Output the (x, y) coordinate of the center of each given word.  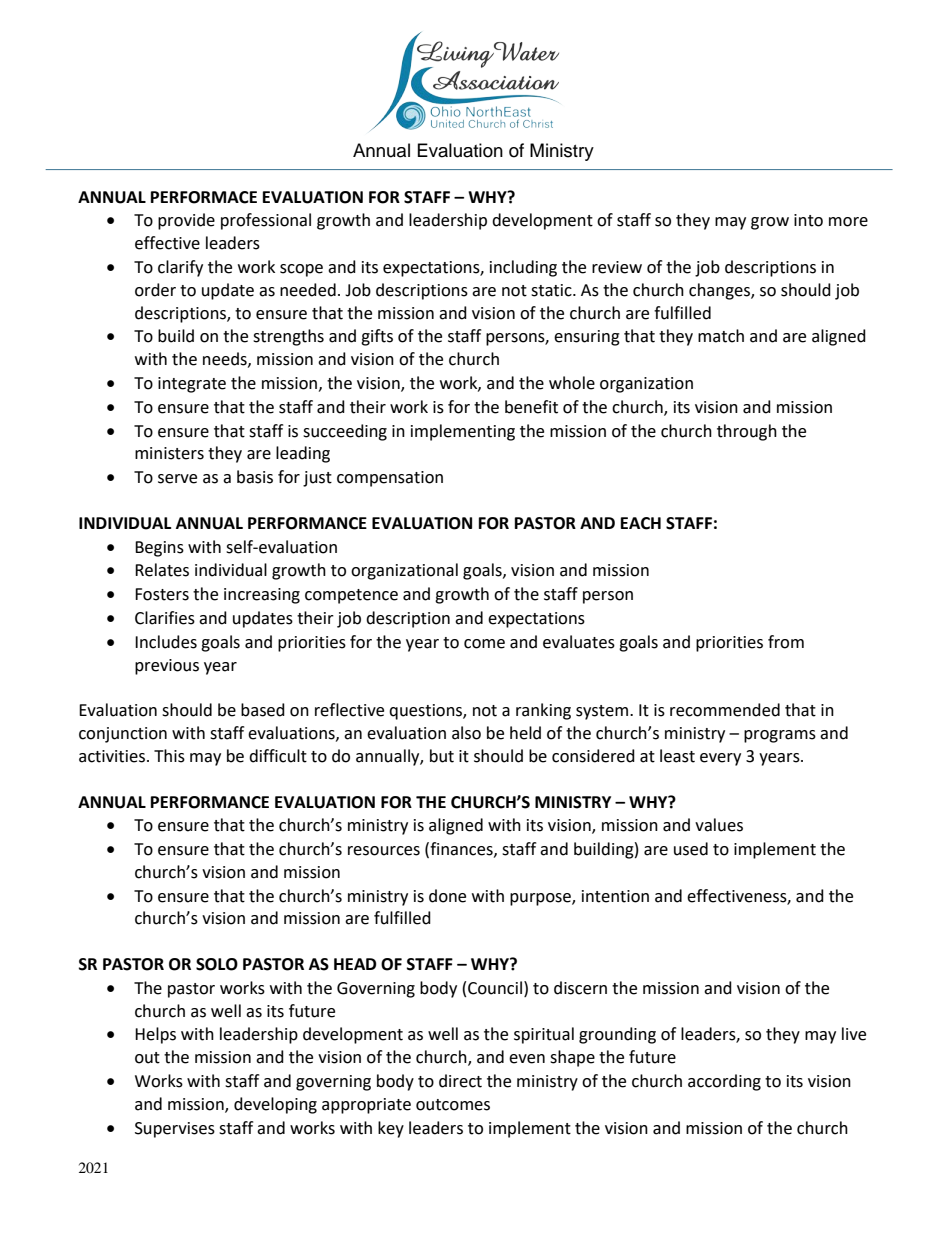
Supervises (175, 1130)
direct (460, 1081)
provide (186, 221)
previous (167, 667)
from (786, 642)
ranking (543, 711)
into (808, 220)
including (523, 268)
